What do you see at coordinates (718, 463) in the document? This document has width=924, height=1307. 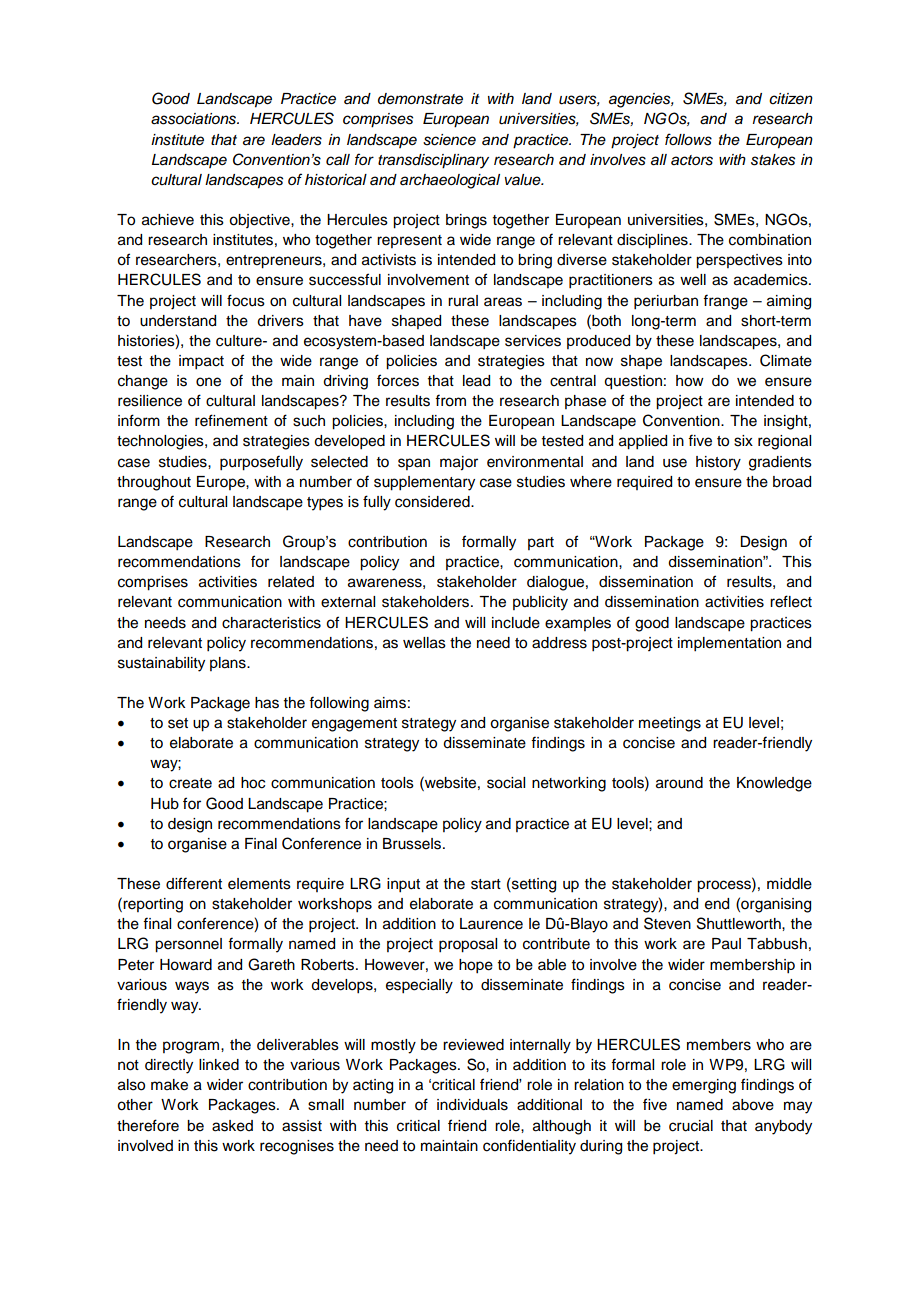 I see `history` at bounding box center [718, 463].
